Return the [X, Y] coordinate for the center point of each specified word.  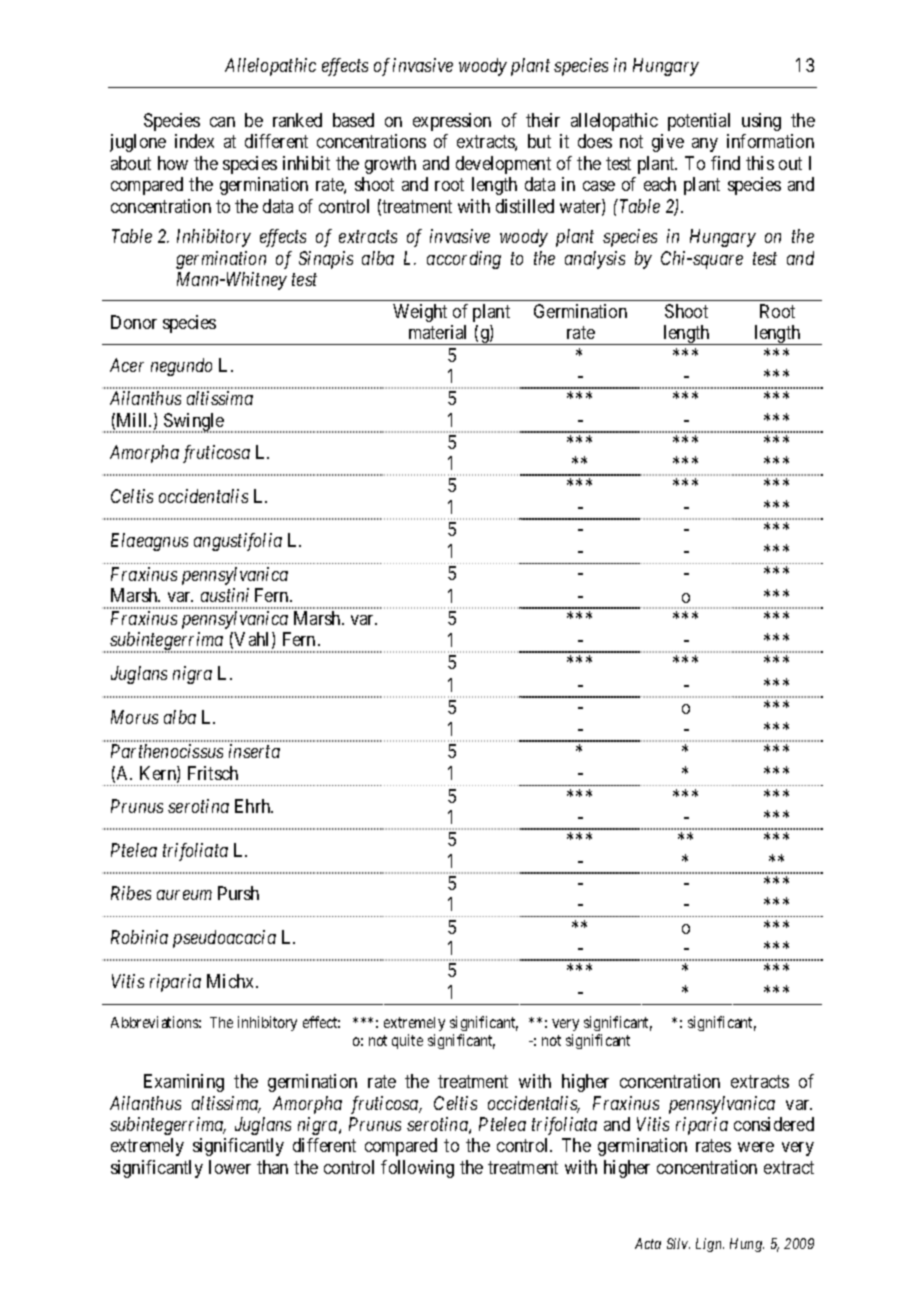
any [705, 145]
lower [230, 1167]
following [417, 1169]
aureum [184, 895]
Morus [134, 717]
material [437, 332]
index [194, 141]
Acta [648, 1243]
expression [452, 122]
